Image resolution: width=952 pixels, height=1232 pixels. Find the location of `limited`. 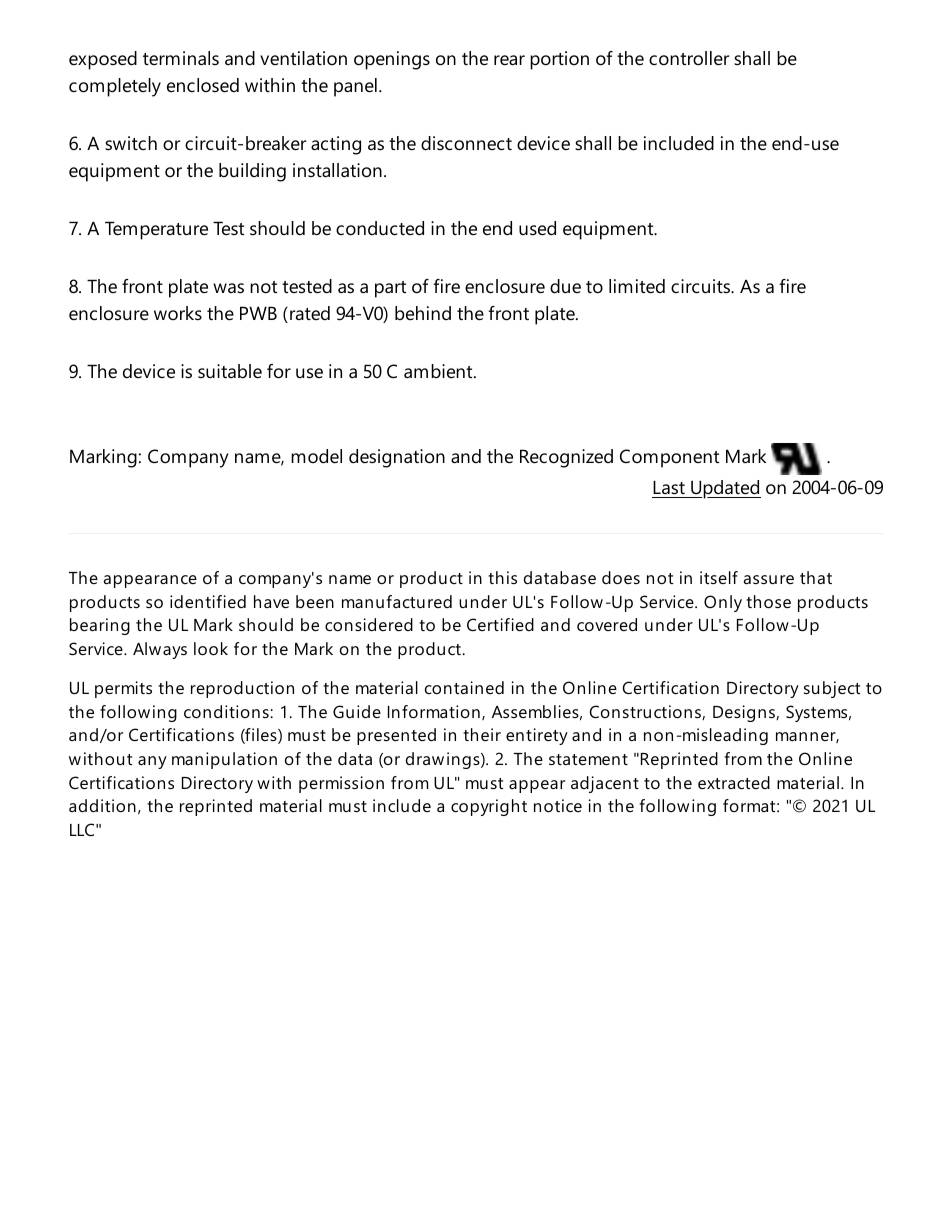

limited is located at coordinates (637, 286).
